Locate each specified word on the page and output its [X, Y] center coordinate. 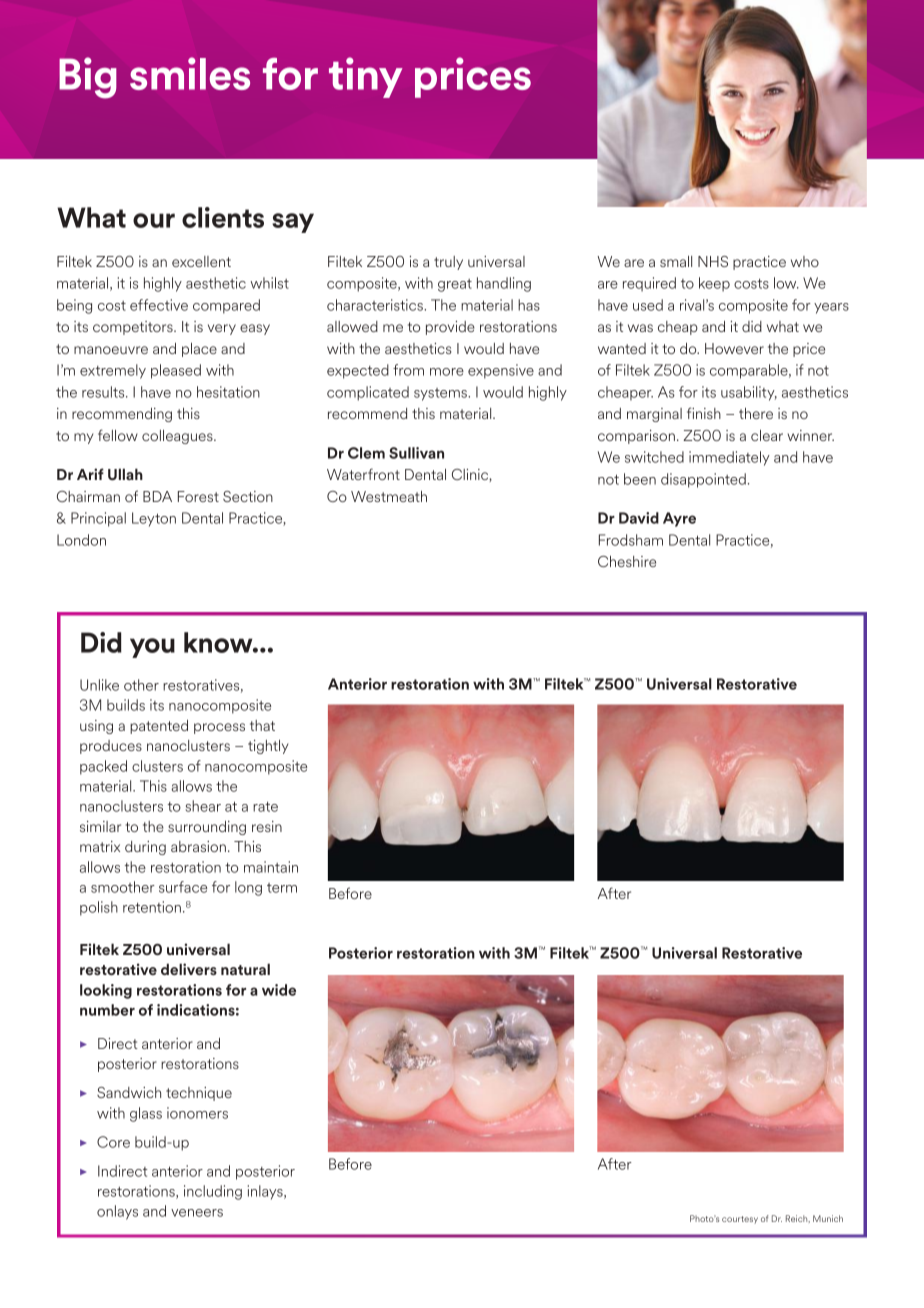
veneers [197, 1213]
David [639, 518]
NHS [713, 261]
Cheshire [627, 561]
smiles [190, 73]
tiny [366, 77]
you [152, 648]
